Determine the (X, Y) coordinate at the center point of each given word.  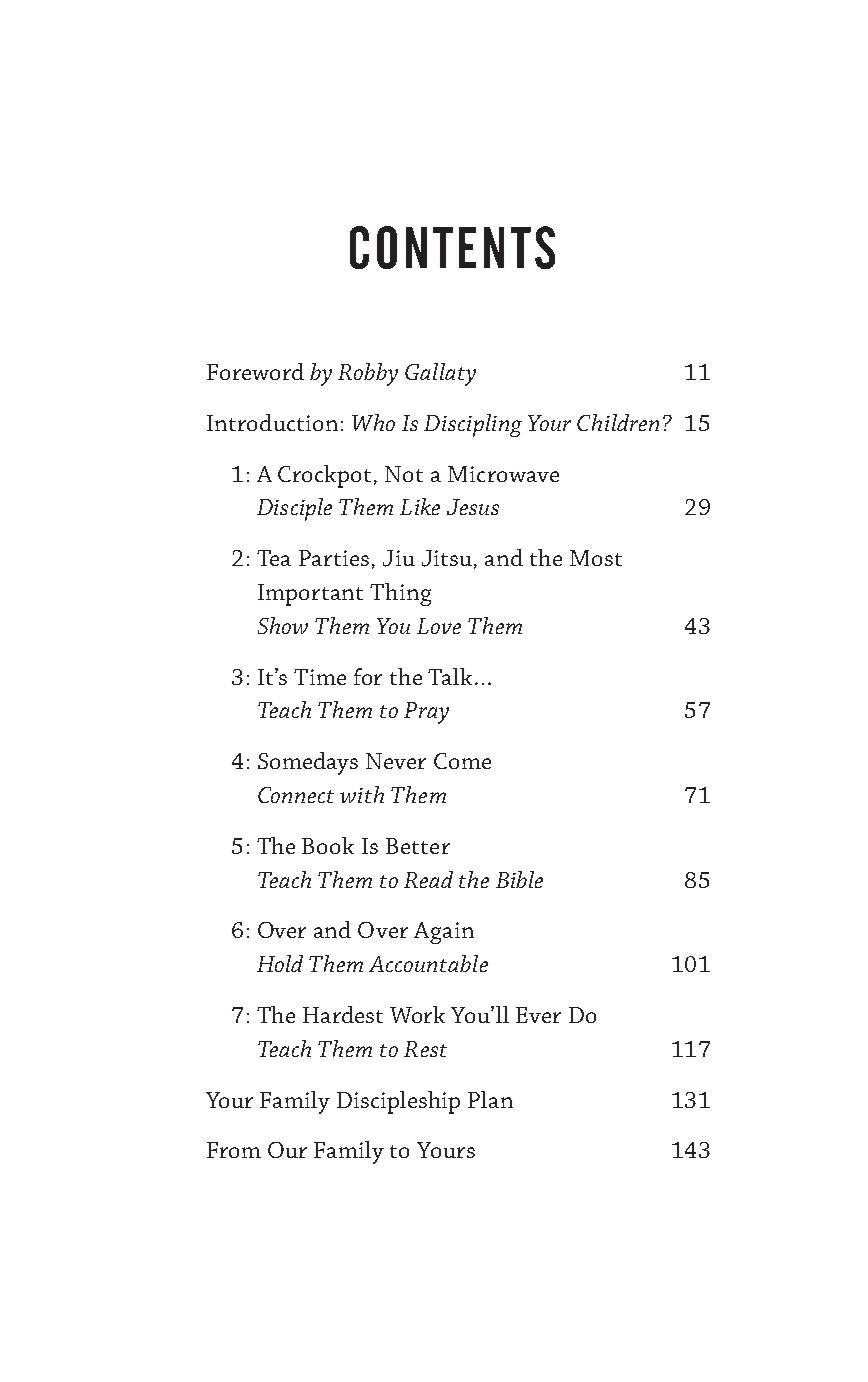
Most (596, 558)
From (234, 1150)
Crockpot (326, 476)
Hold (280, 963)
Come (462, 761)
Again (444, 933)
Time (320, 677)
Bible (519, 879)
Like (420, 506)
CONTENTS (452, 247)
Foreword (255, 371)
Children (618, 422)
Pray (426, 713)
